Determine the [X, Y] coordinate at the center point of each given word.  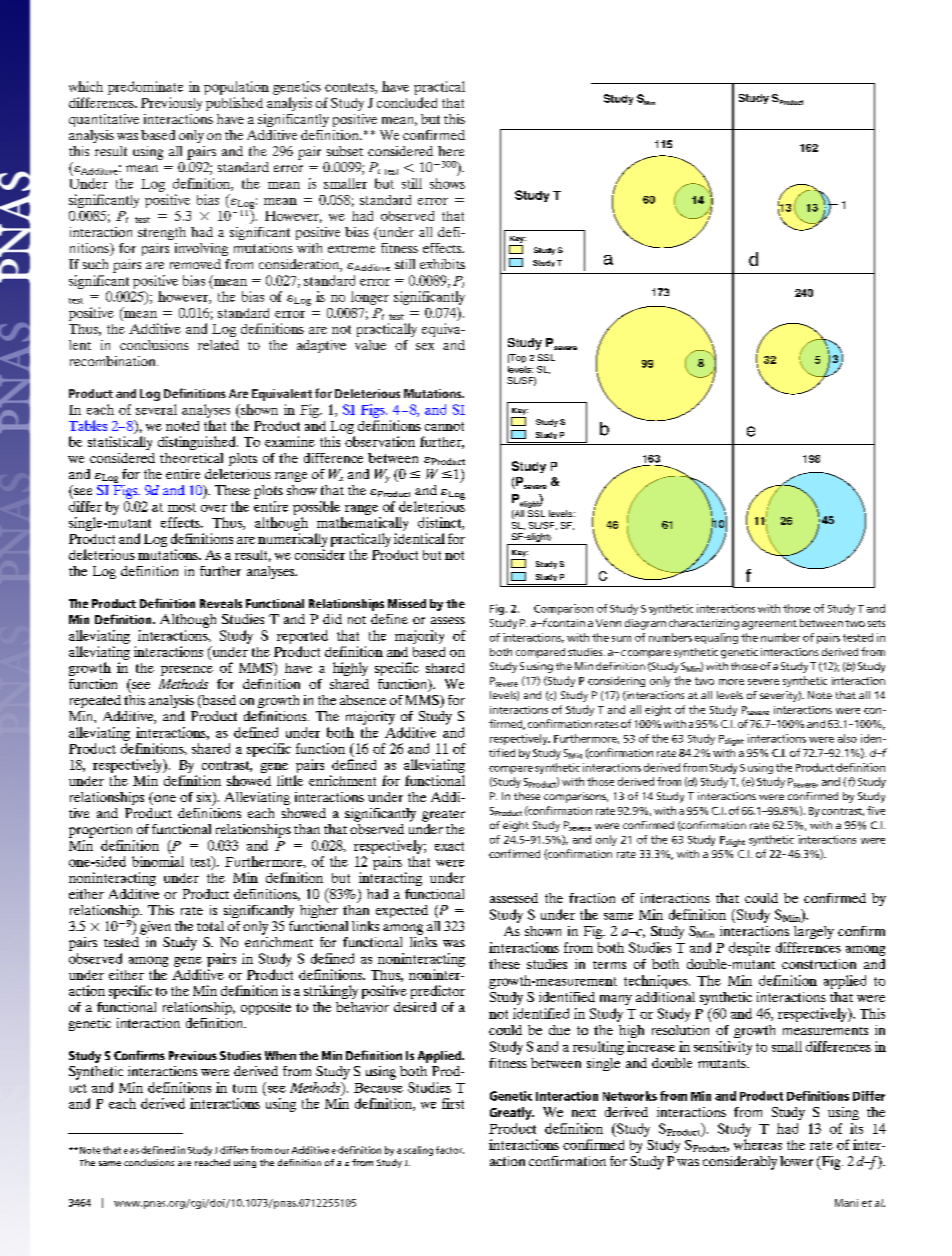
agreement [769, 625]
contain [566, 623]
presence [187, 671]
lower [796, 1161]
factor [450, 1150]
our [282, 1151]
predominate [145, 89]
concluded [407, 102]
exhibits [442, 264]
